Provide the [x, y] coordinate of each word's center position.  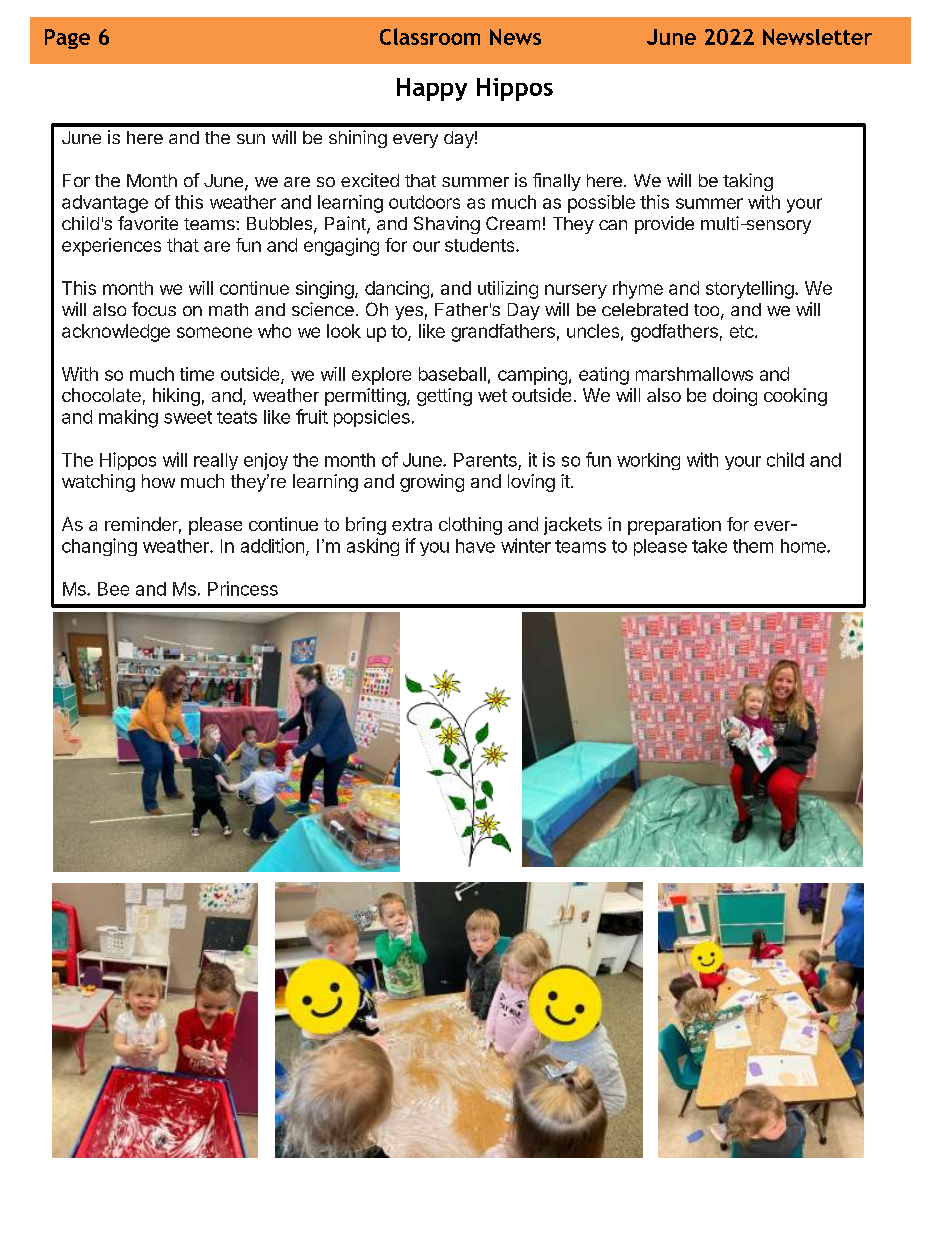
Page [67, 39]
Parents [485, 460]
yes [409, 313]
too [706, 310]
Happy [432, 89]
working [648, 461]
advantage [105, 204]
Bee [113, 589]
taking [748, 182]
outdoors [424, 202]
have [475, 546]
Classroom [430, 36]
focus [154, 309]
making [128, 418]
